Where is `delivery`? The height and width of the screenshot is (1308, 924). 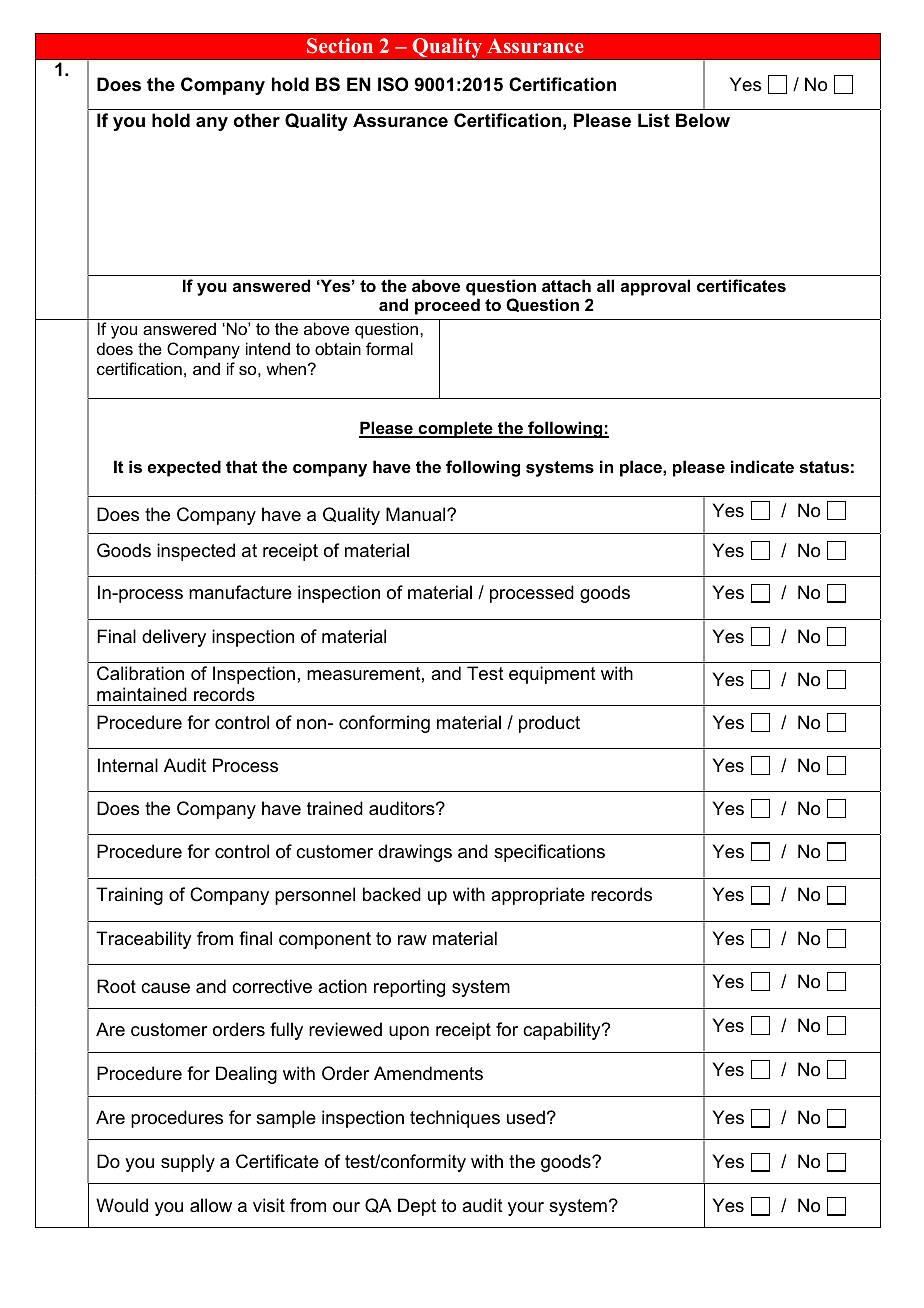
delivery is located at coordinates (174, 638).
